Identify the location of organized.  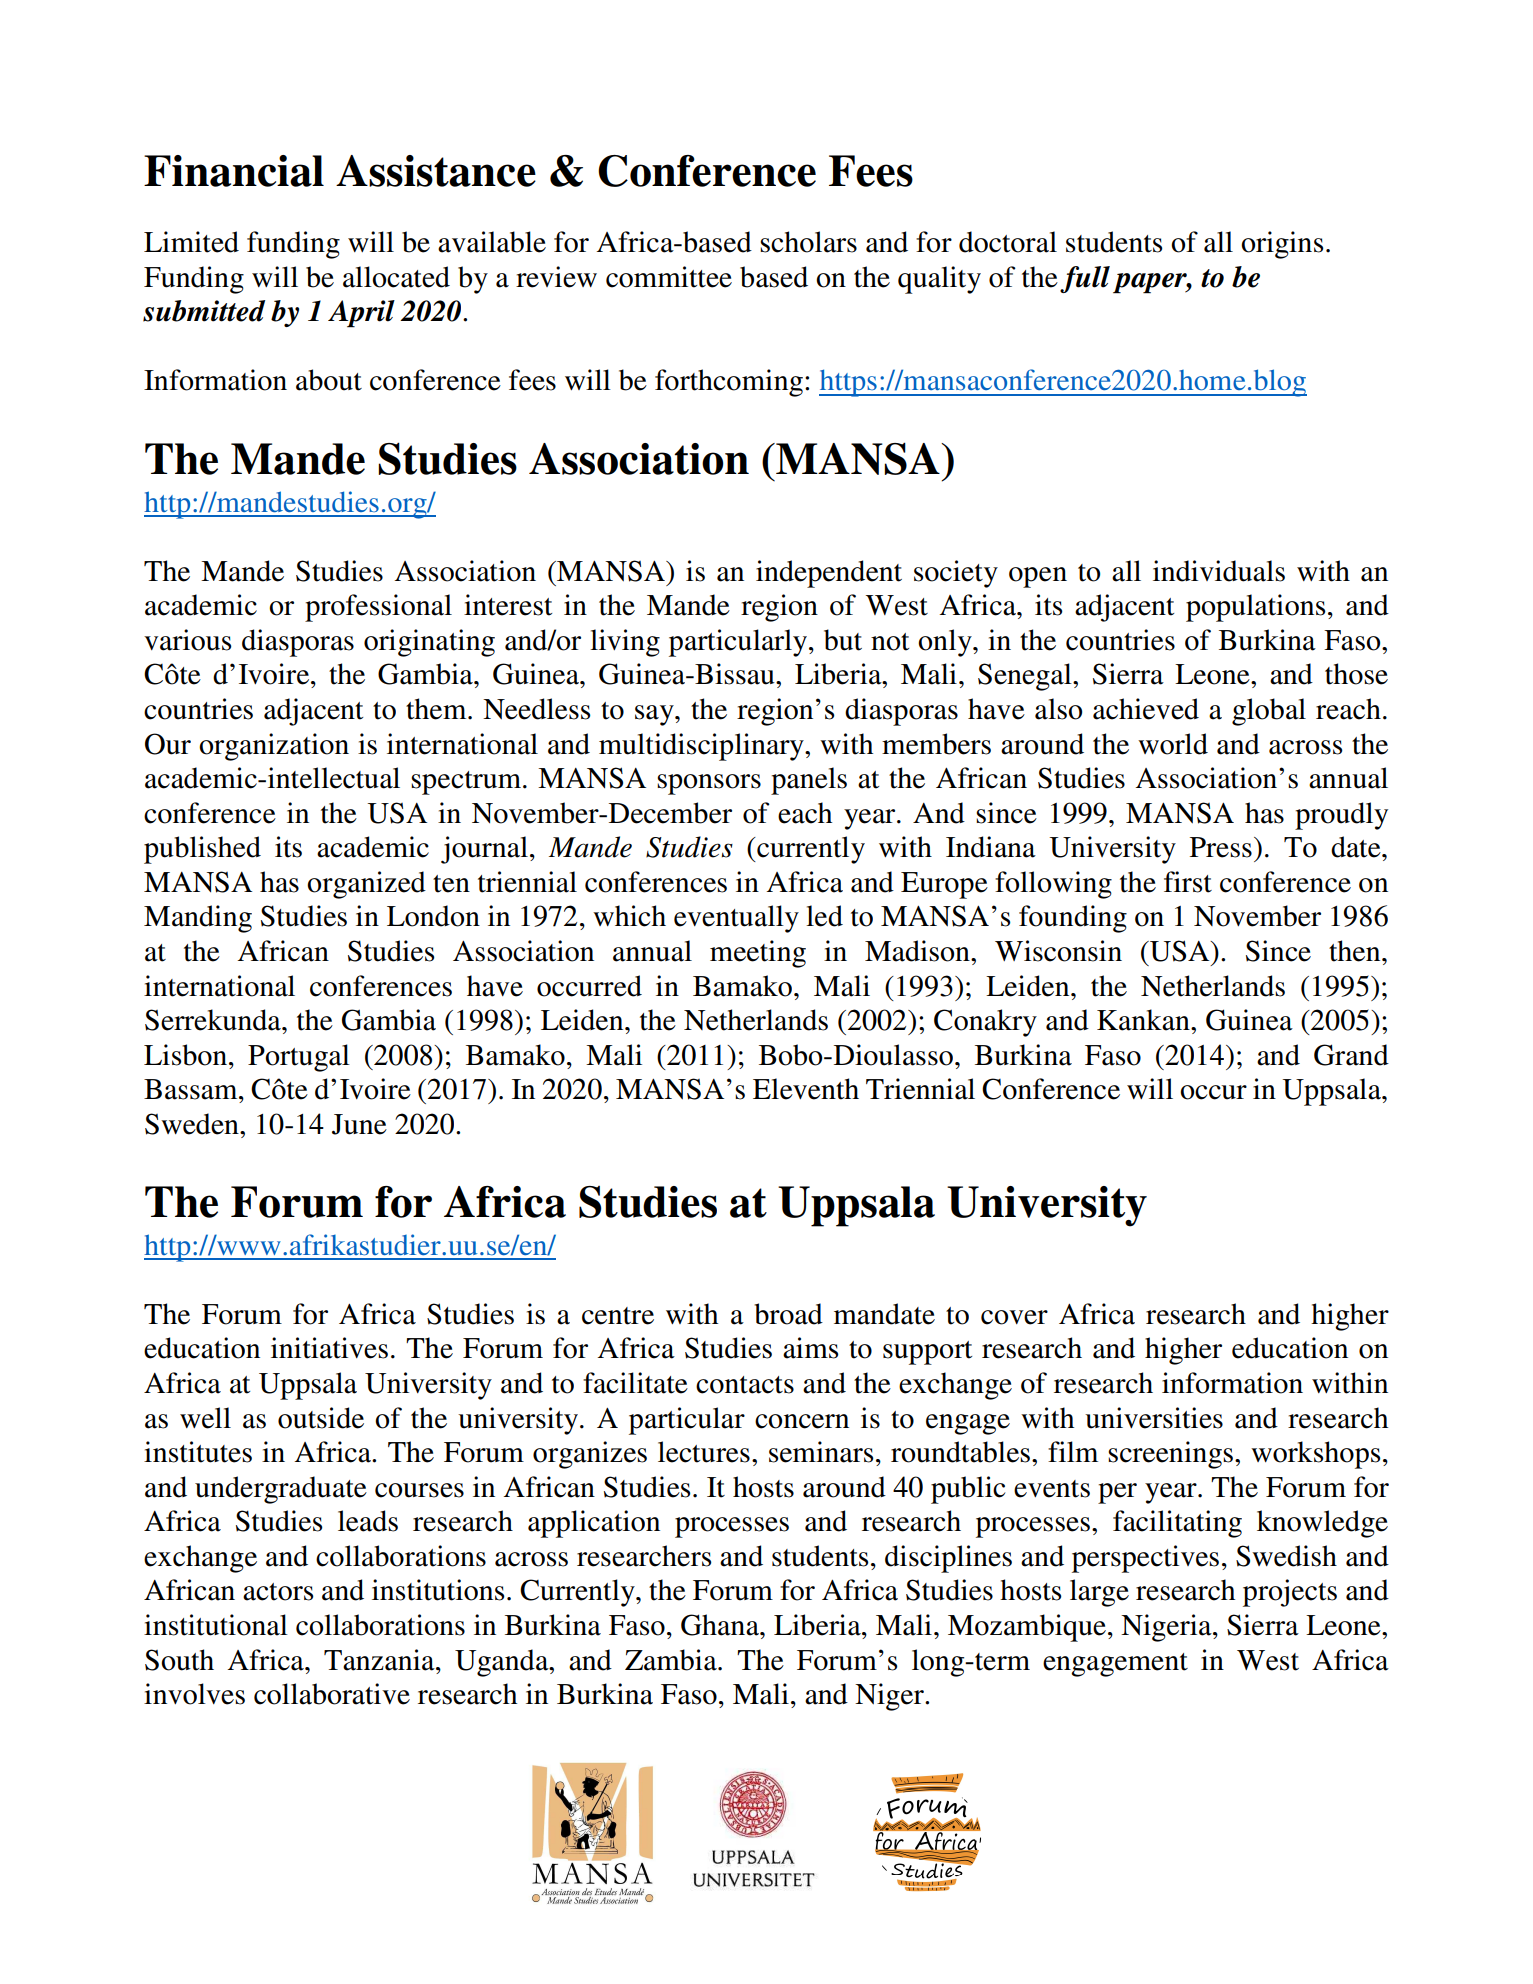
(366, 885).
